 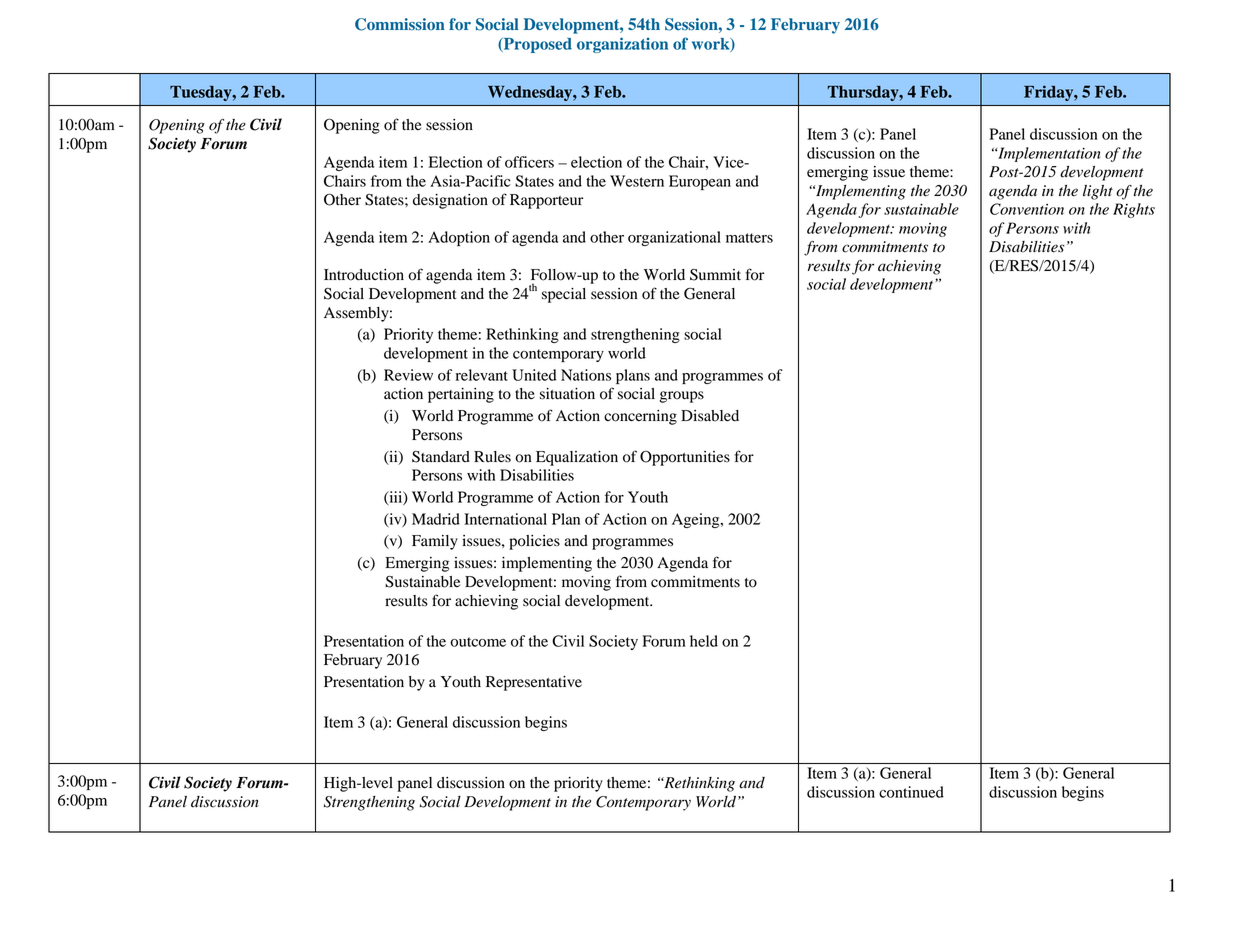 What do you see at coordinates (682, 397) in the screenshot?
I see `groups` at bounding box center [682, 397].
